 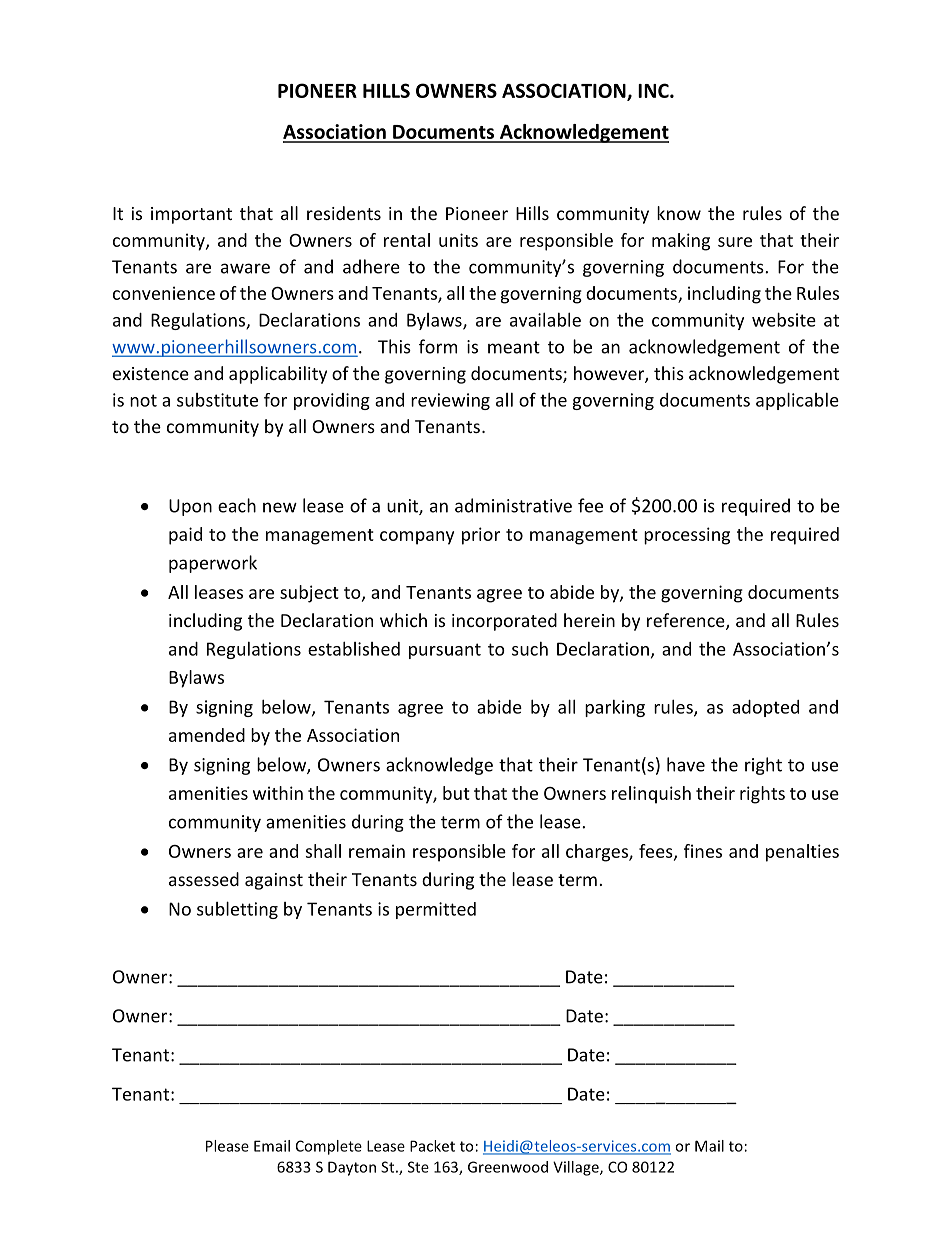 I want to click on assessed, so click(x=204, y=879).
